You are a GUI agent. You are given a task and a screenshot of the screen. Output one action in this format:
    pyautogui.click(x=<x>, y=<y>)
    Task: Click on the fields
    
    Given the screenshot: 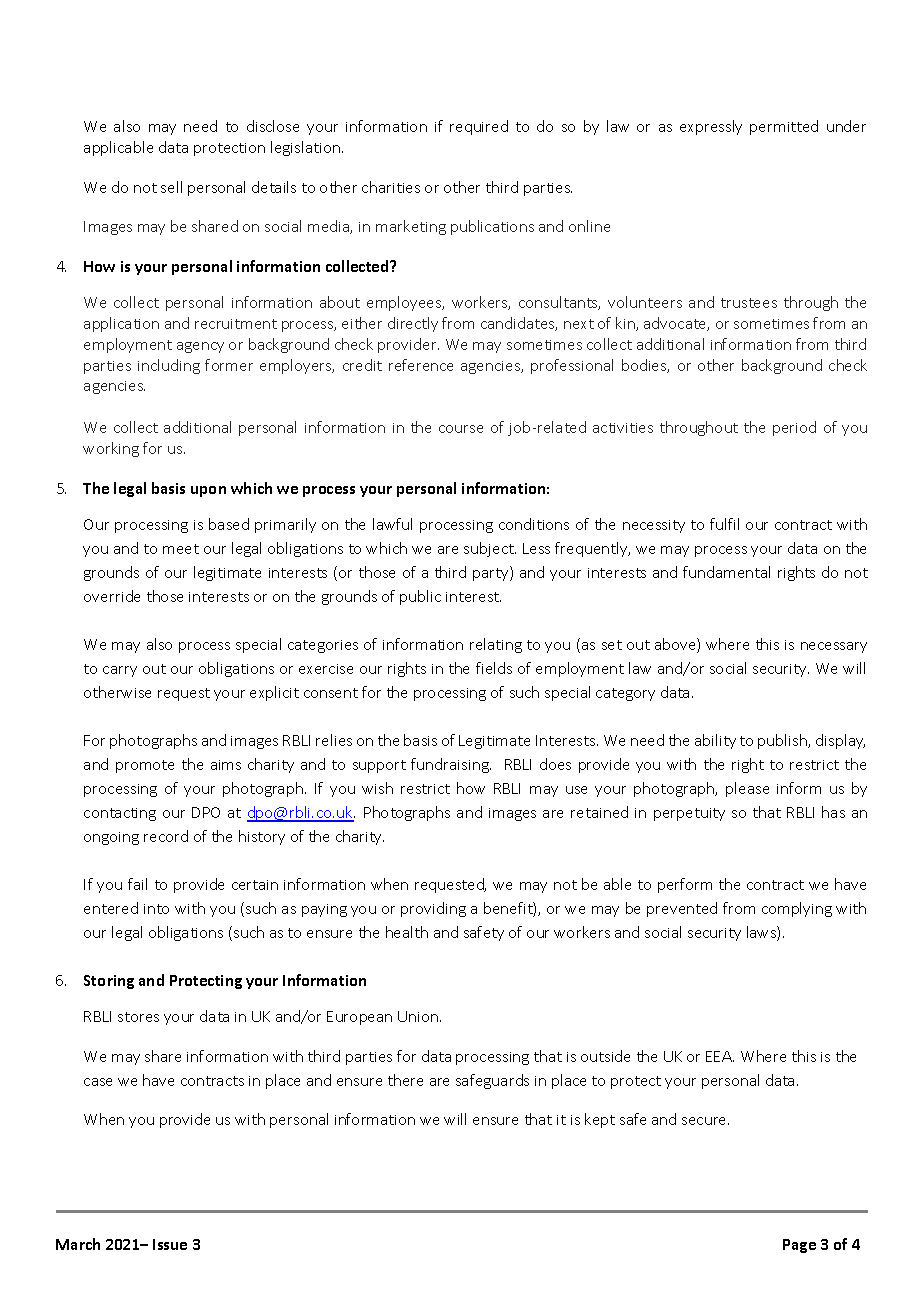 What is the action you would take?
    pyautogui.click(x=494, y=668)
